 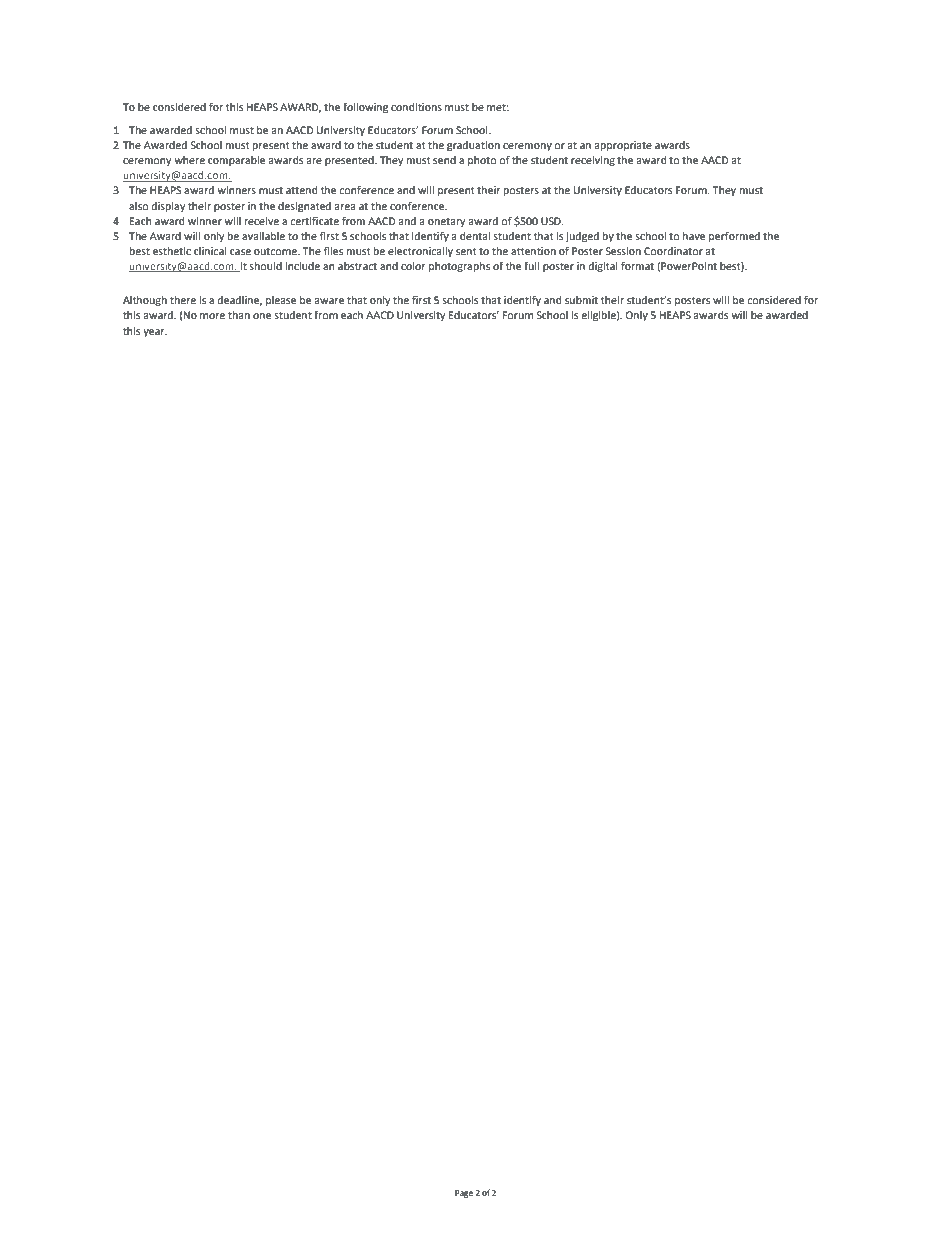 I want to click on aware, so click(x=329, y=301).
